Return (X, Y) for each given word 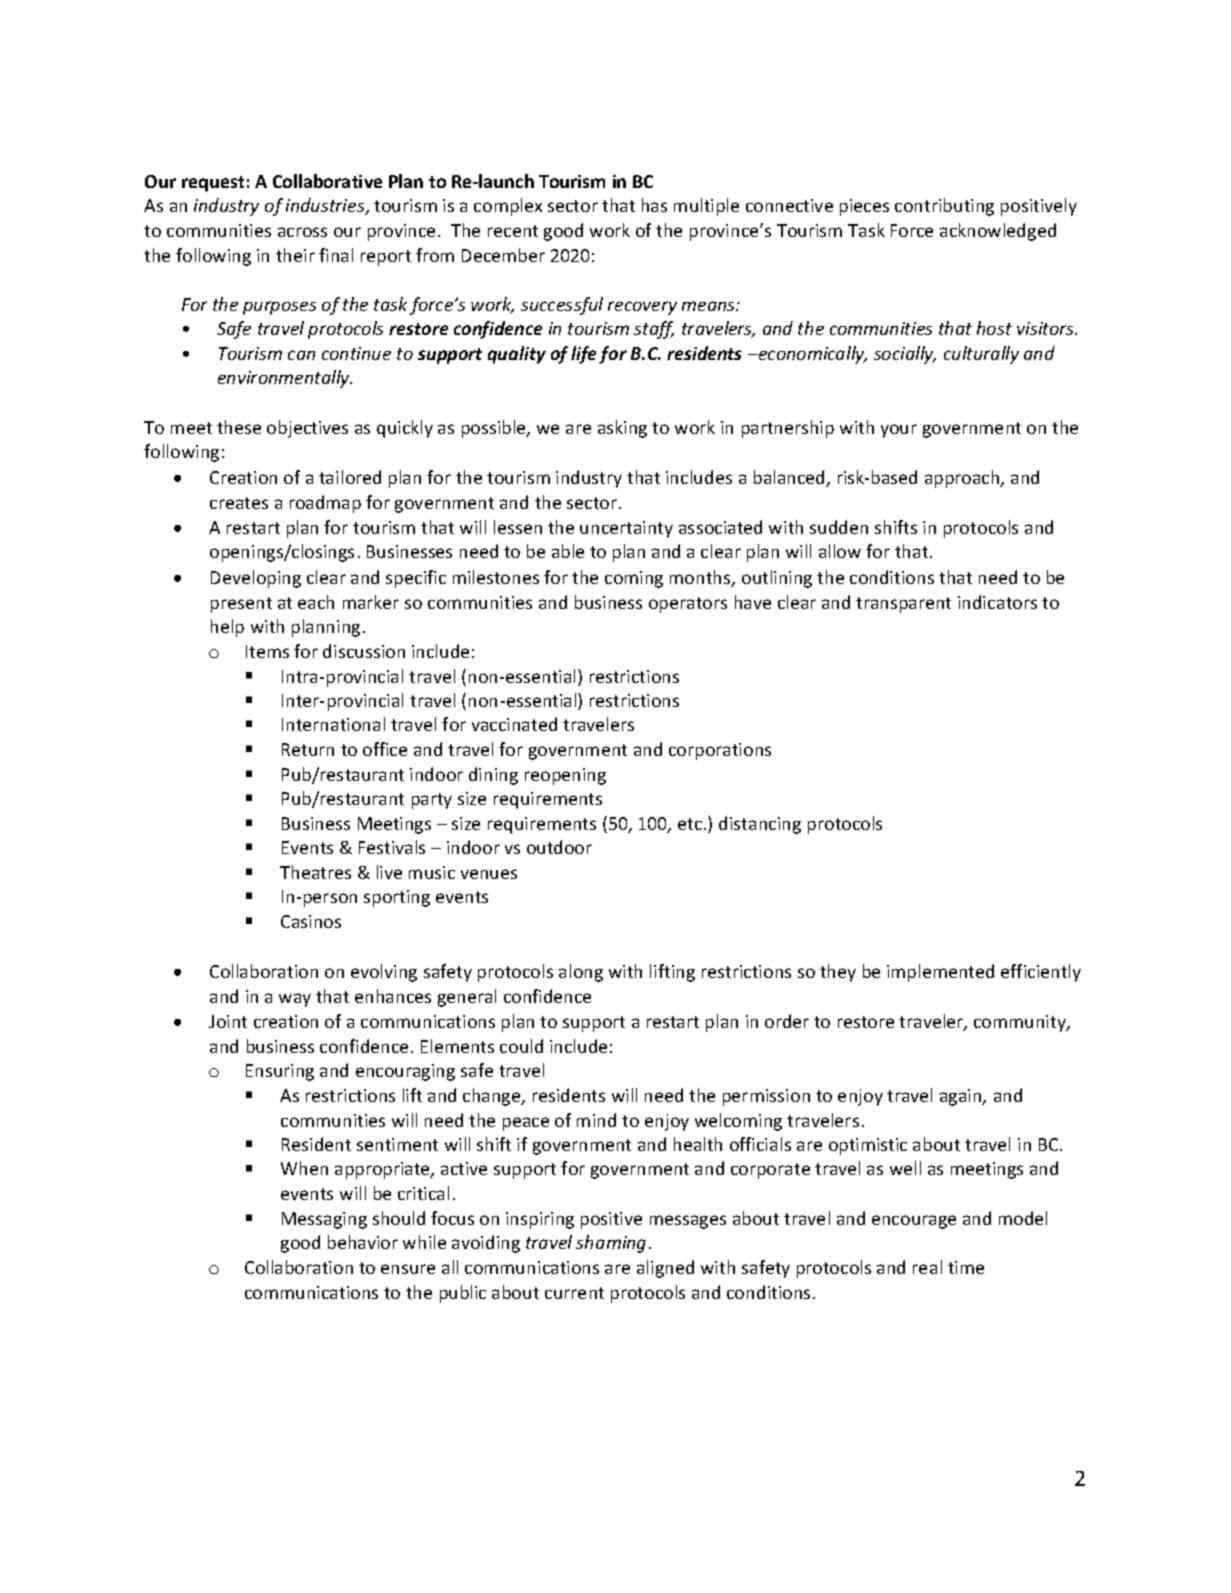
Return (308, 749)
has (654, 205)
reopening (565, 776)
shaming (611, 1244)
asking (622, 429)
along (581, 973)
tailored (350, 477)
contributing (944, 207)
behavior (363, 1242)
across (302, 232)
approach (963, 479)
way (295, 1000)
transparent (903, 605)
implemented (940, 973)
